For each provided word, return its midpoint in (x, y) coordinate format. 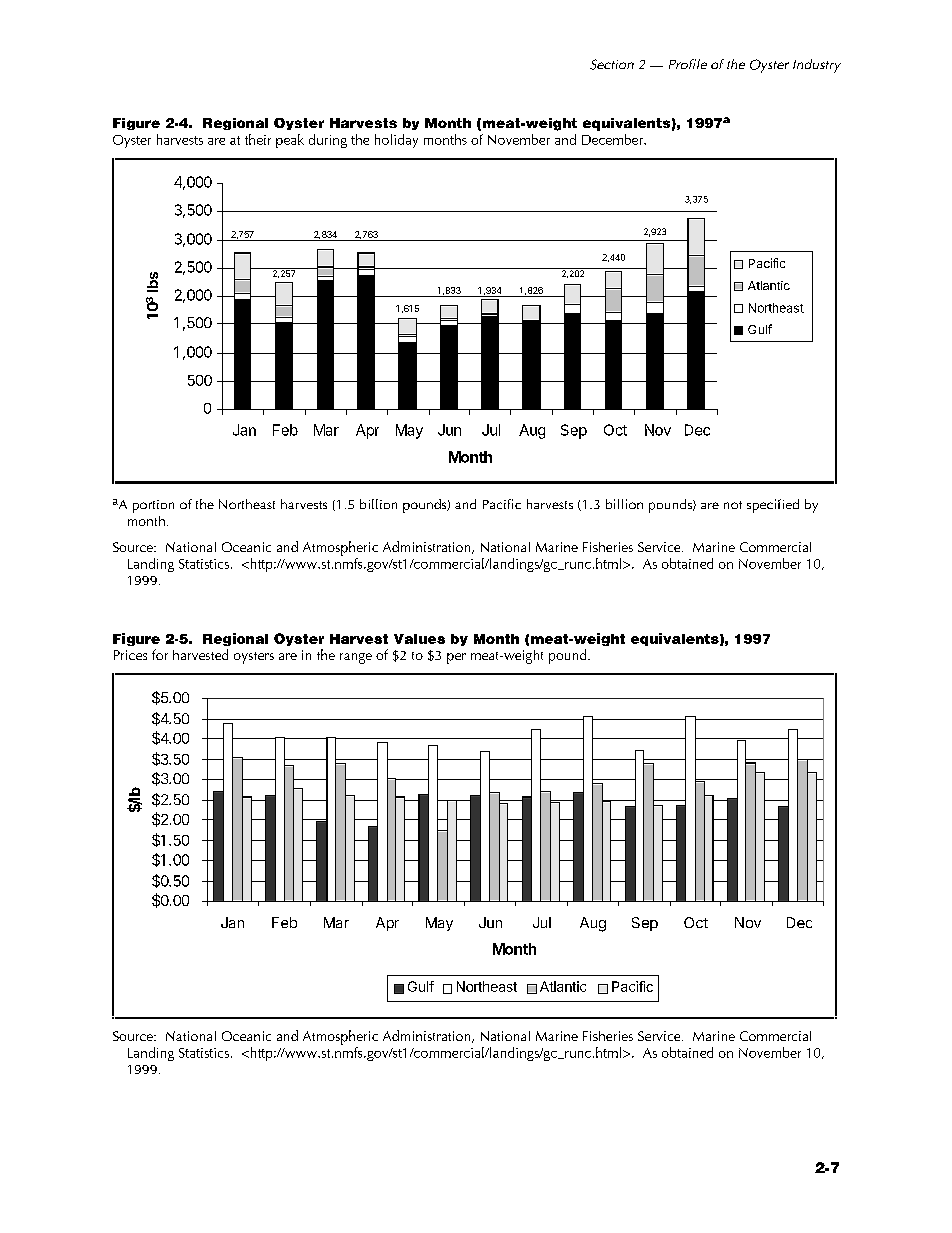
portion (153, 506)
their (258, 139)
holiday (396, 141)
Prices (130, 655)
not (733, 505)
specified (773, 506)
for (160, 654)
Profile (688, 64)
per (456, 658)
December (613, 139)
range (356, 658)
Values (419, 639)
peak (290, 141)
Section (612, 64)
